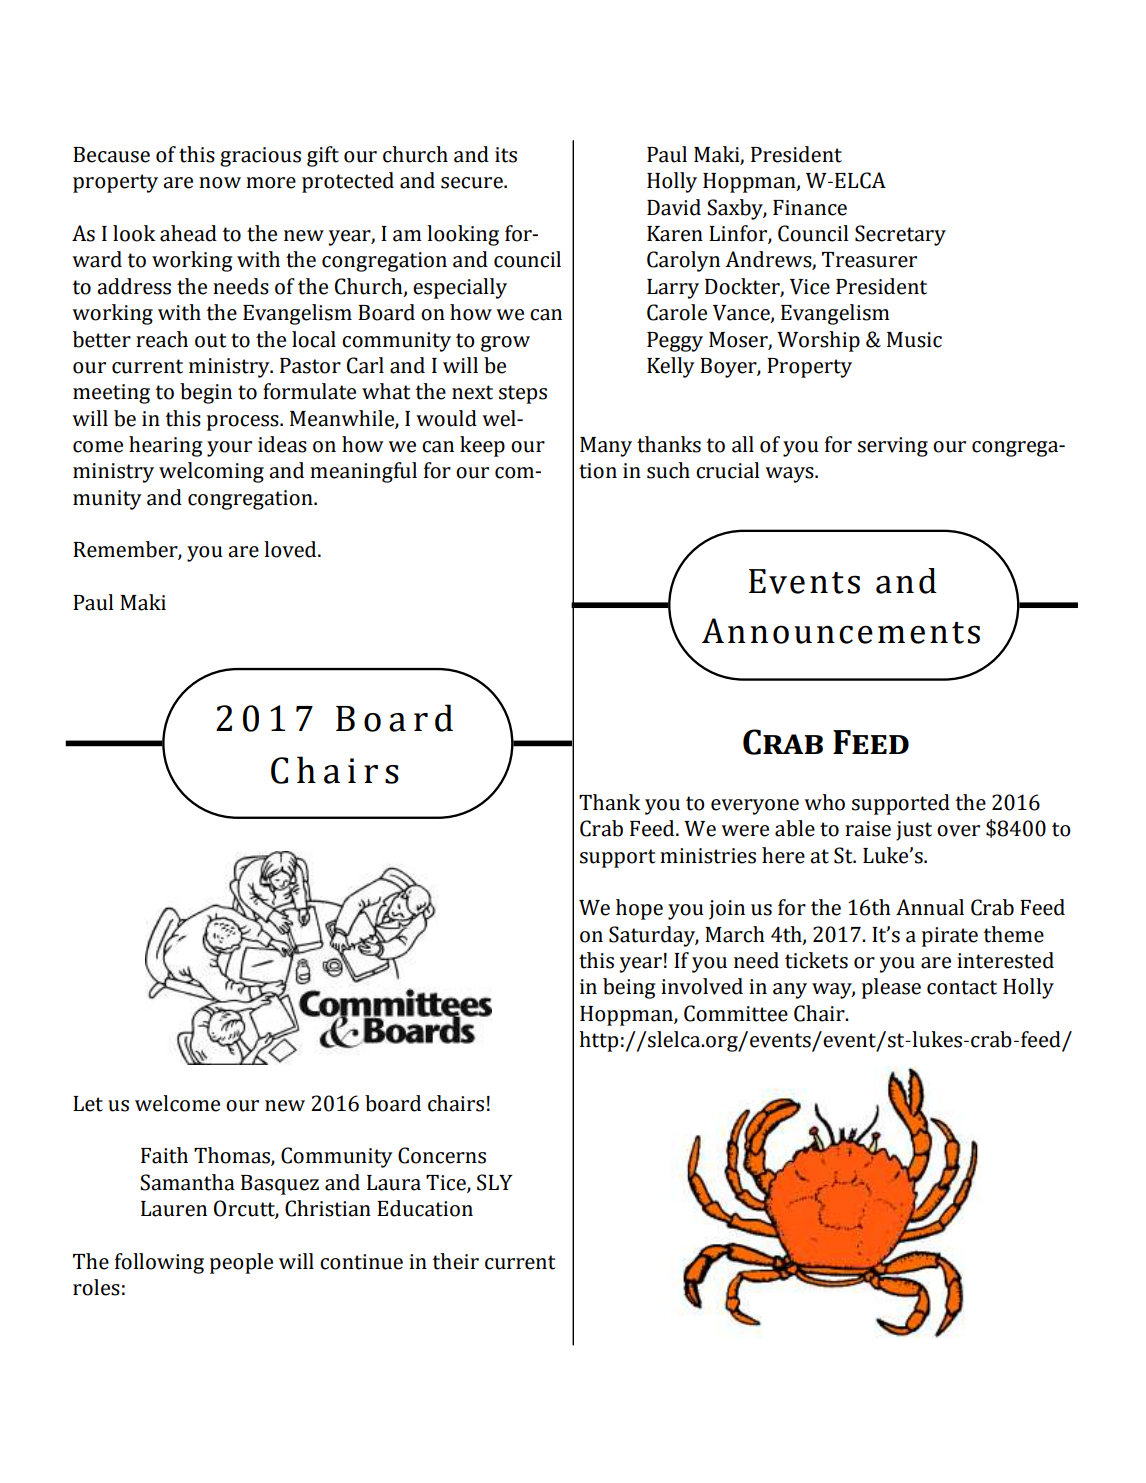 Image resolution: width=1146 pixels, height=1483 pixels. I want to click on hope, so click(639, 909).
